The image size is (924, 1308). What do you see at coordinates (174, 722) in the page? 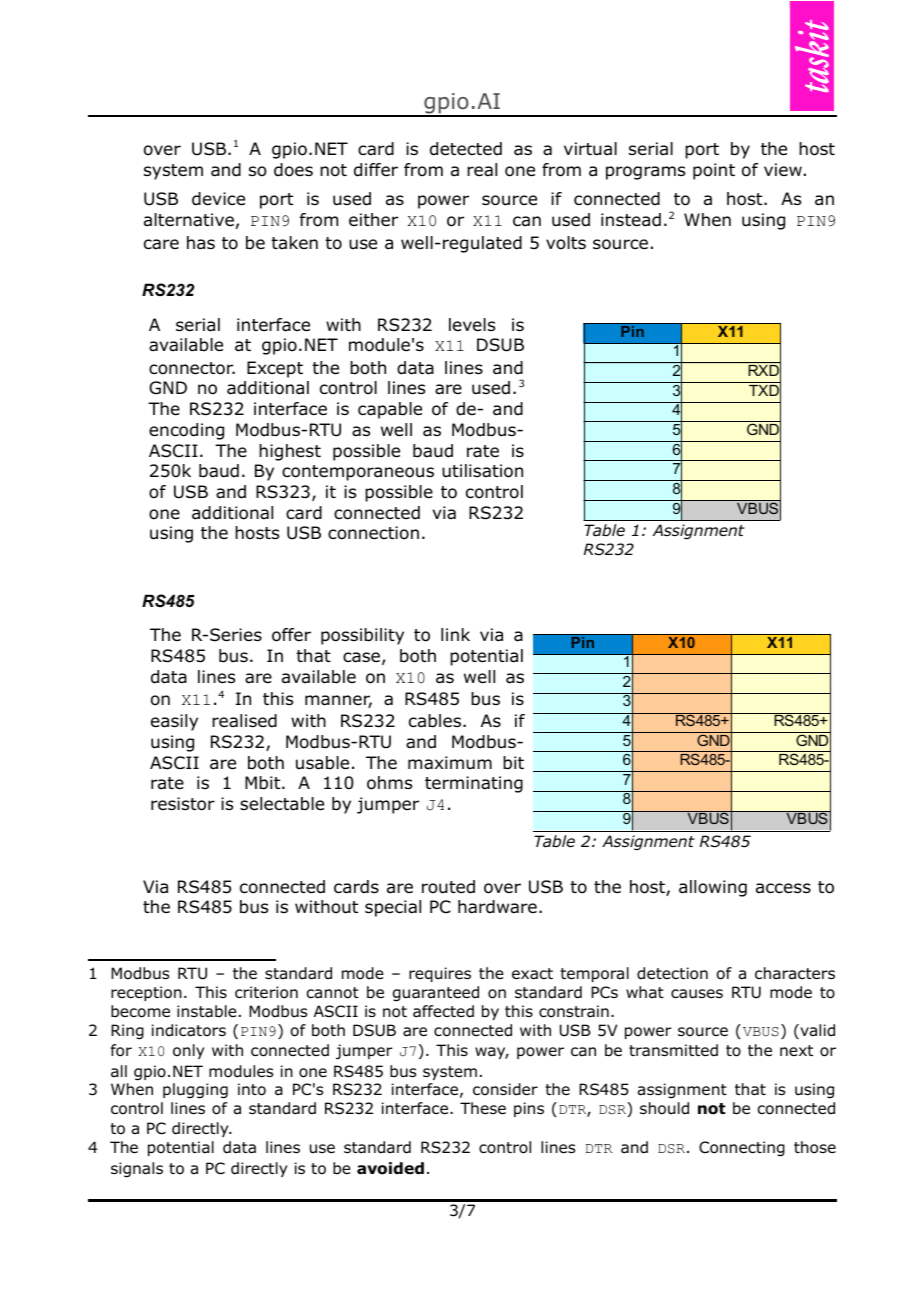
I see `easily` at bounding box center [174, 722].
